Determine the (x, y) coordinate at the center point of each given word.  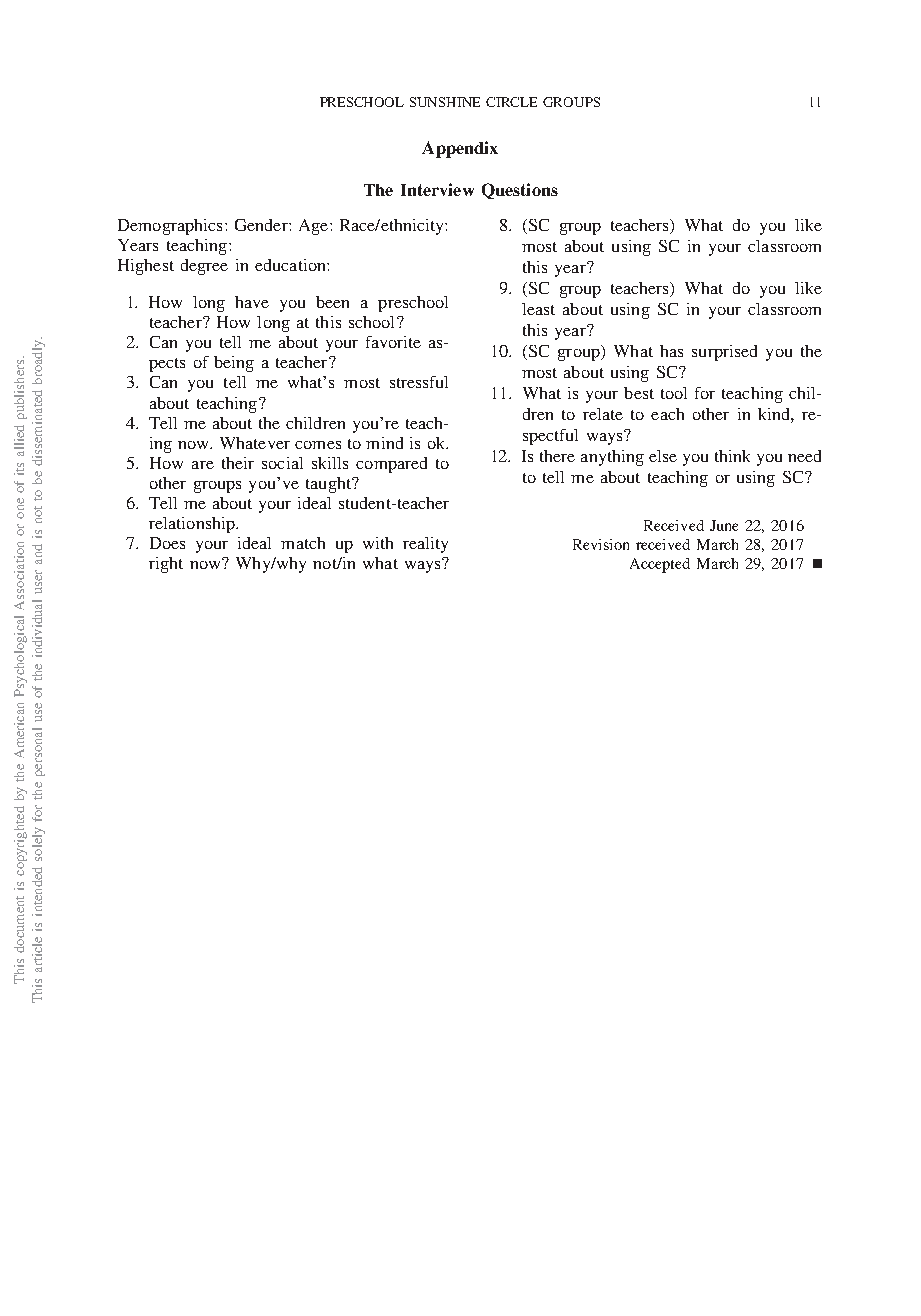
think (732, 456)
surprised (724, 353)
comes (318, 445)
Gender (262, 225)
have (252, 302)
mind (384, 443)
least (538, 309)
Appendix (460, 149)
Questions (520, 191)
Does (167, 543)
